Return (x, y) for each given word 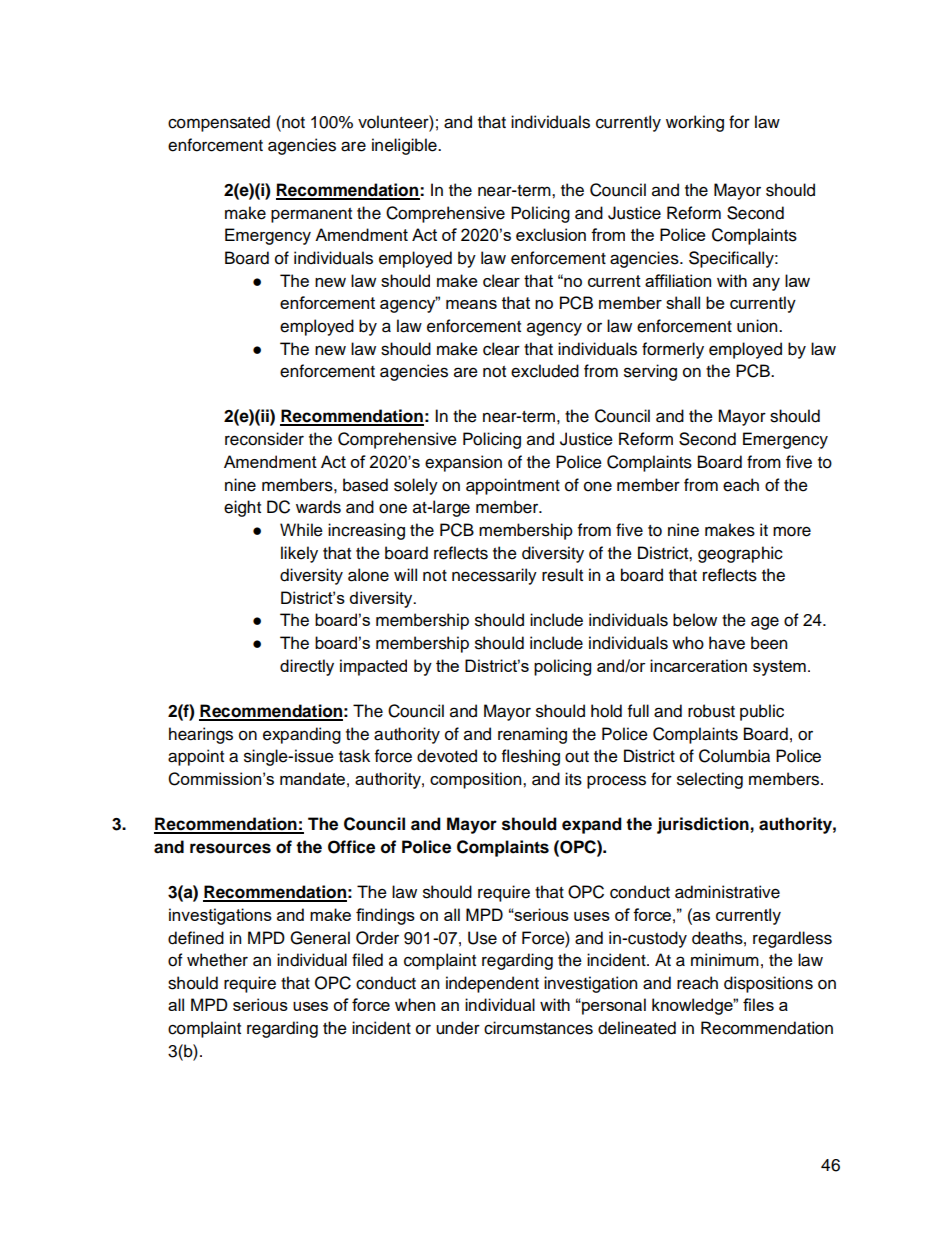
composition (477, 780)
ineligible (405, 146)
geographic (740, 554)
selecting (710, 780)
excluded (545, 371)
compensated (219, 123)
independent (492, 984)
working (695, 123)
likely (299, 554)
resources (230, 848)
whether (217, 960)
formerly (673, 350)
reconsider (264, 439)
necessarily (494, 576)
